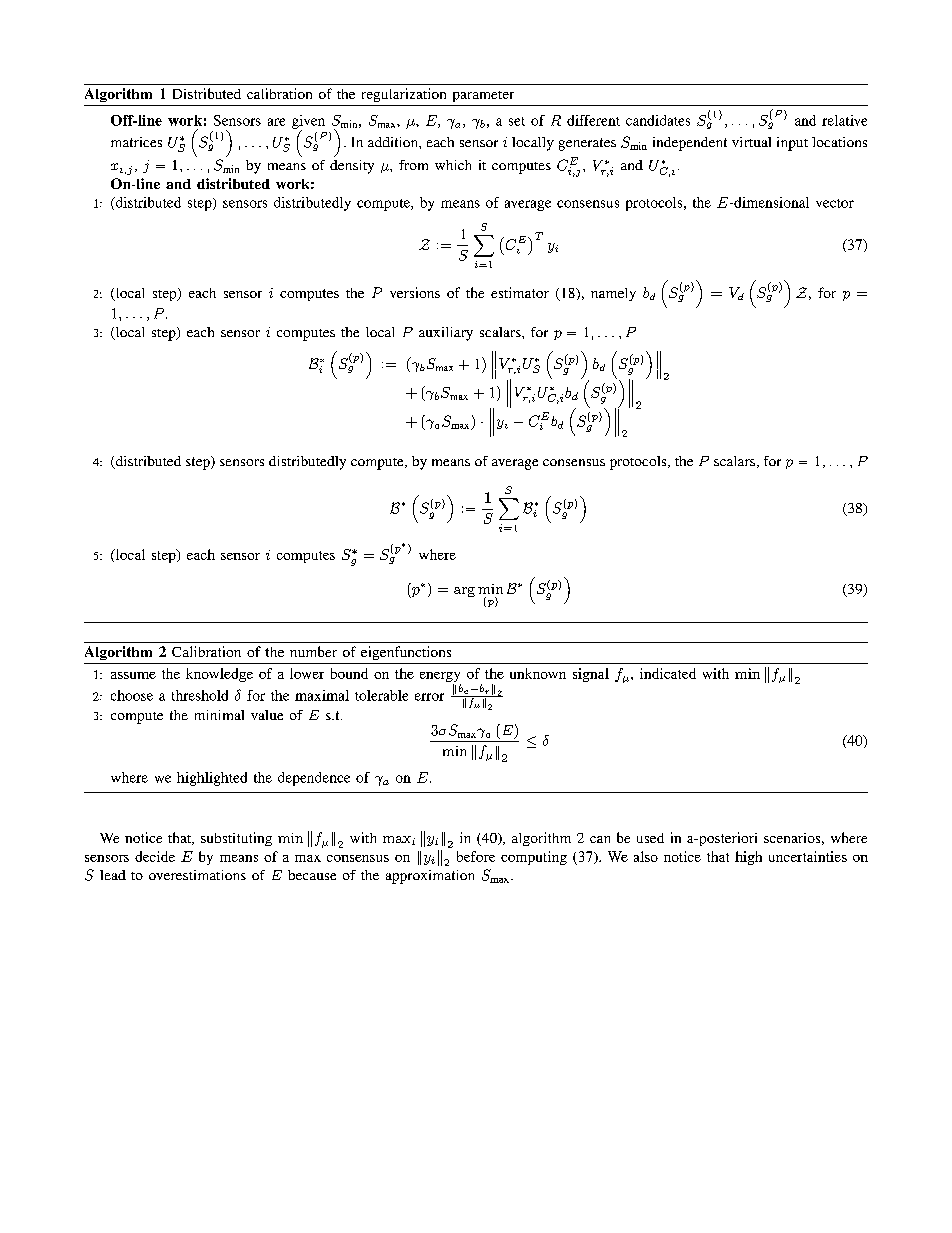 The image size is (952, 1233). Describe the element at coordinates (751, 142) in the page. I see `virtual` at that location.
